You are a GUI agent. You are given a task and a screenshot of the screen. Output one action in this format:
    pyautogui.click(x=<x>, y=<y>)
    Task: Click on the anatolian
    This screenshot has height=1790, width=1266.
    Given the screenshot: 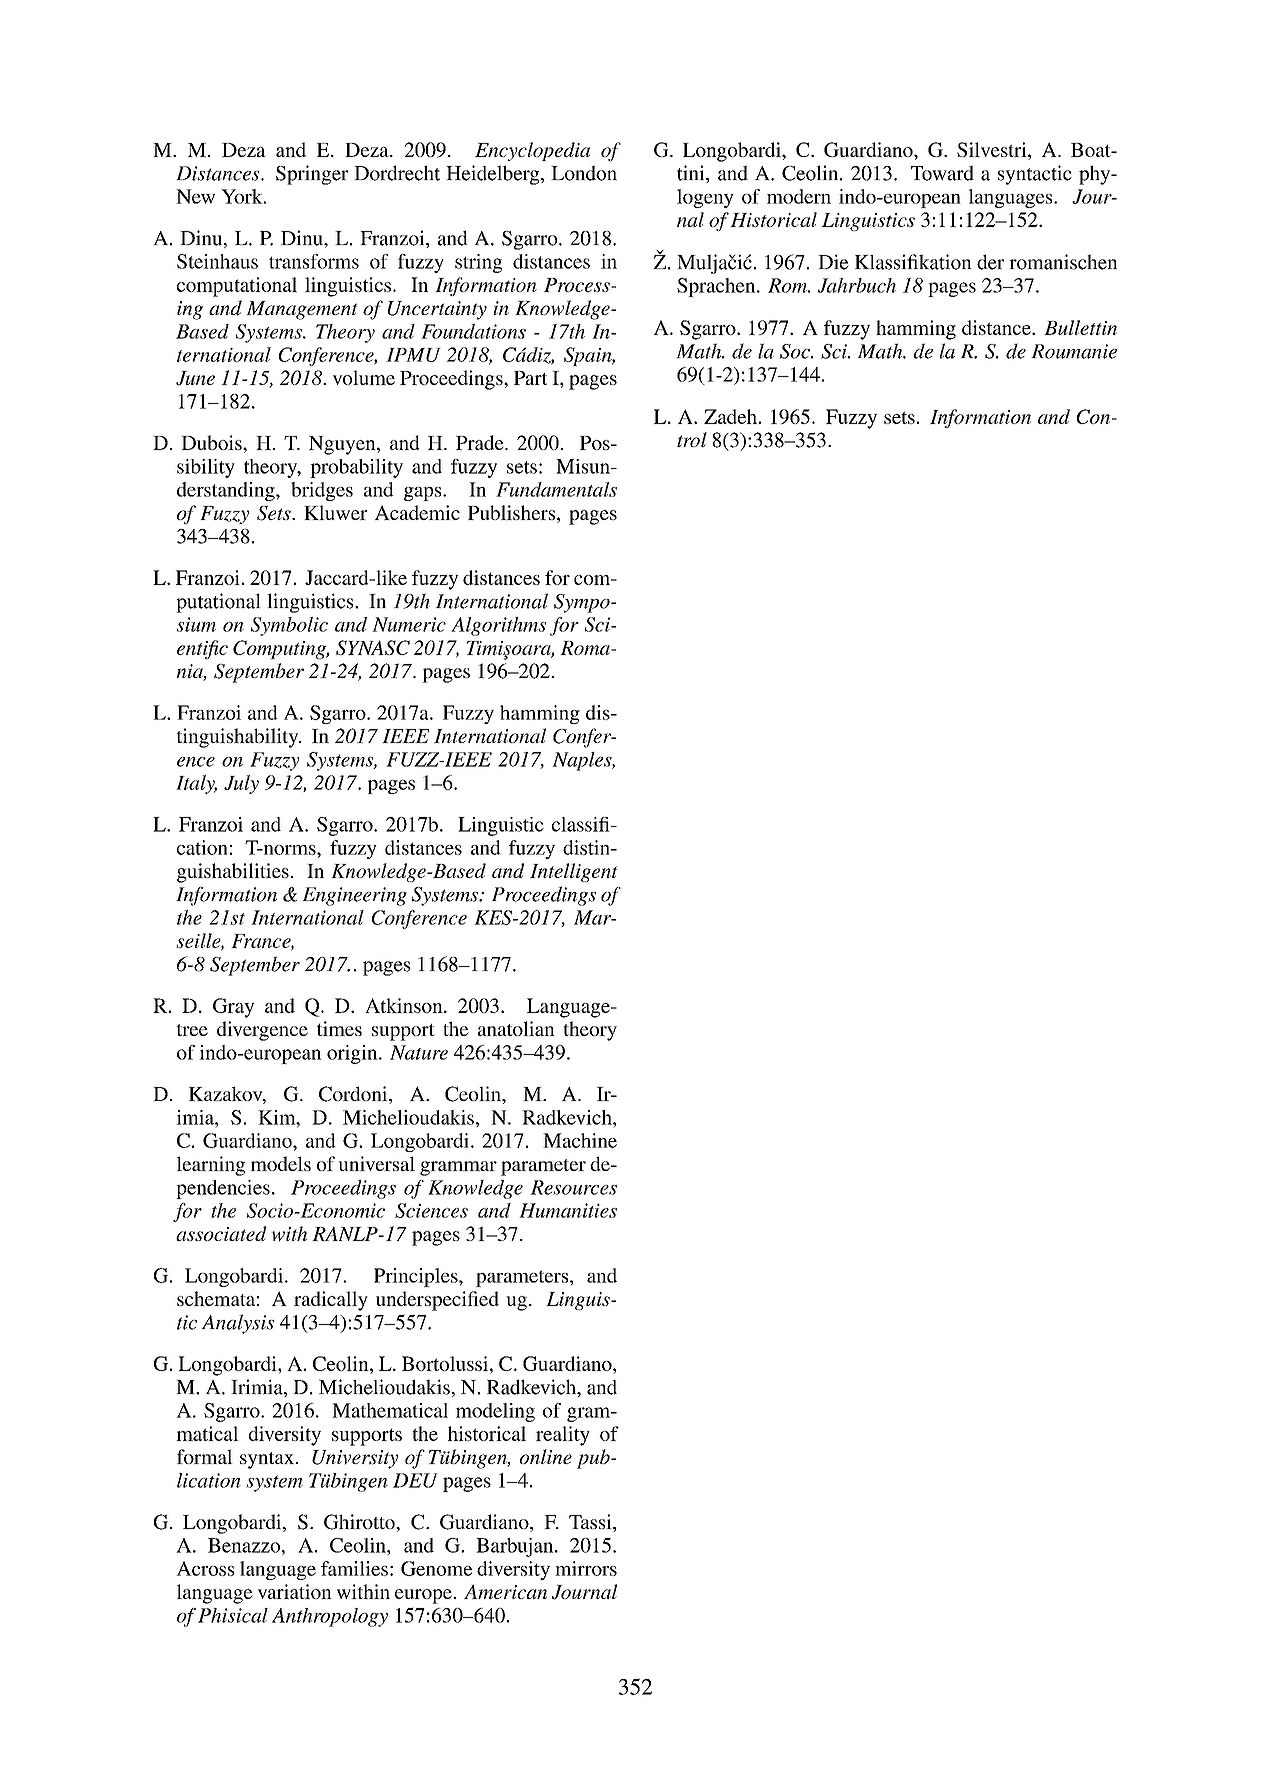 What is the action you would take?
    pyautogui.click(x=516, y=1028)
